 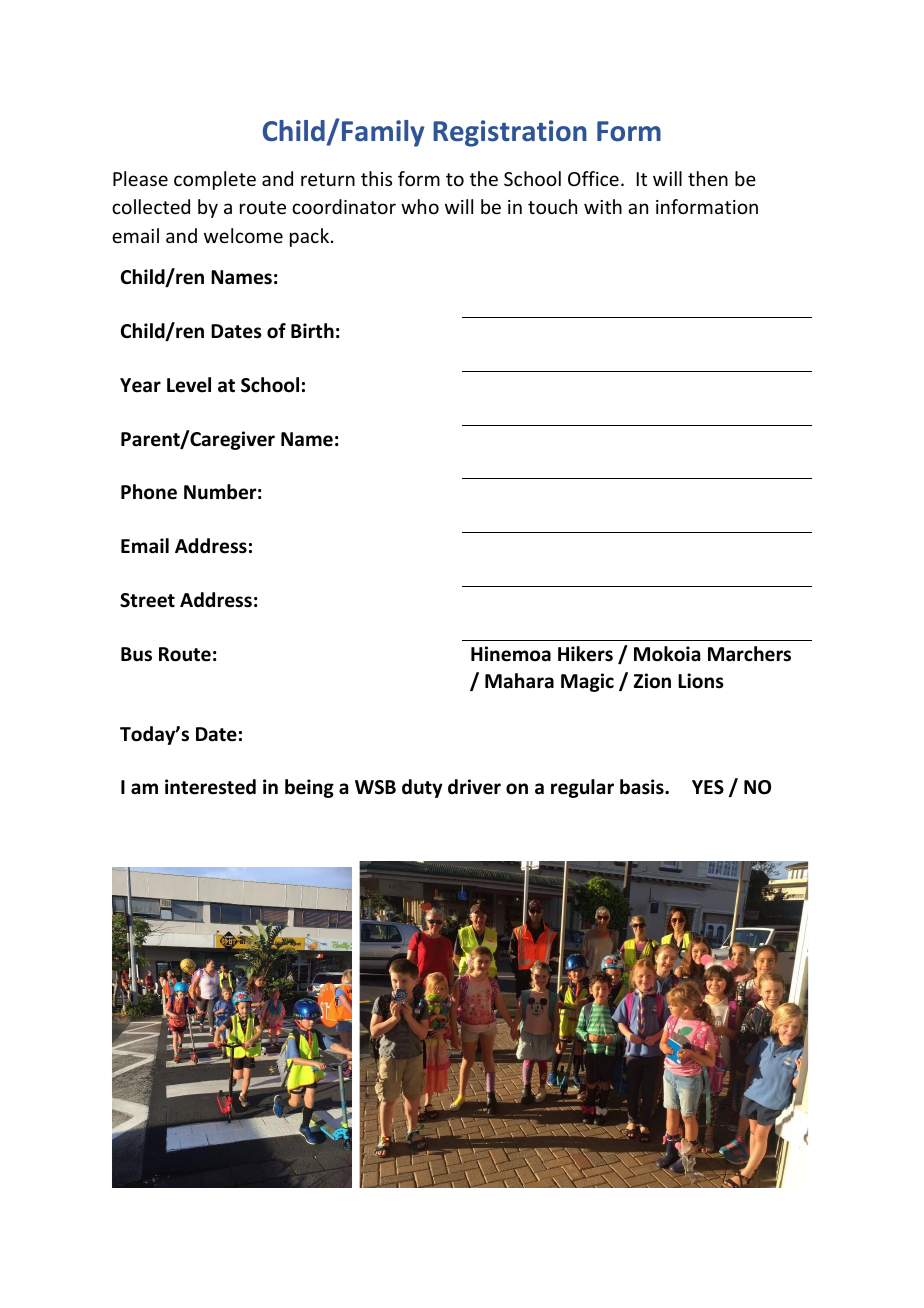 What do you see at coordinates (510, 133) in the screenshot?
I see `Registration` at bounding box center [510, 133].
